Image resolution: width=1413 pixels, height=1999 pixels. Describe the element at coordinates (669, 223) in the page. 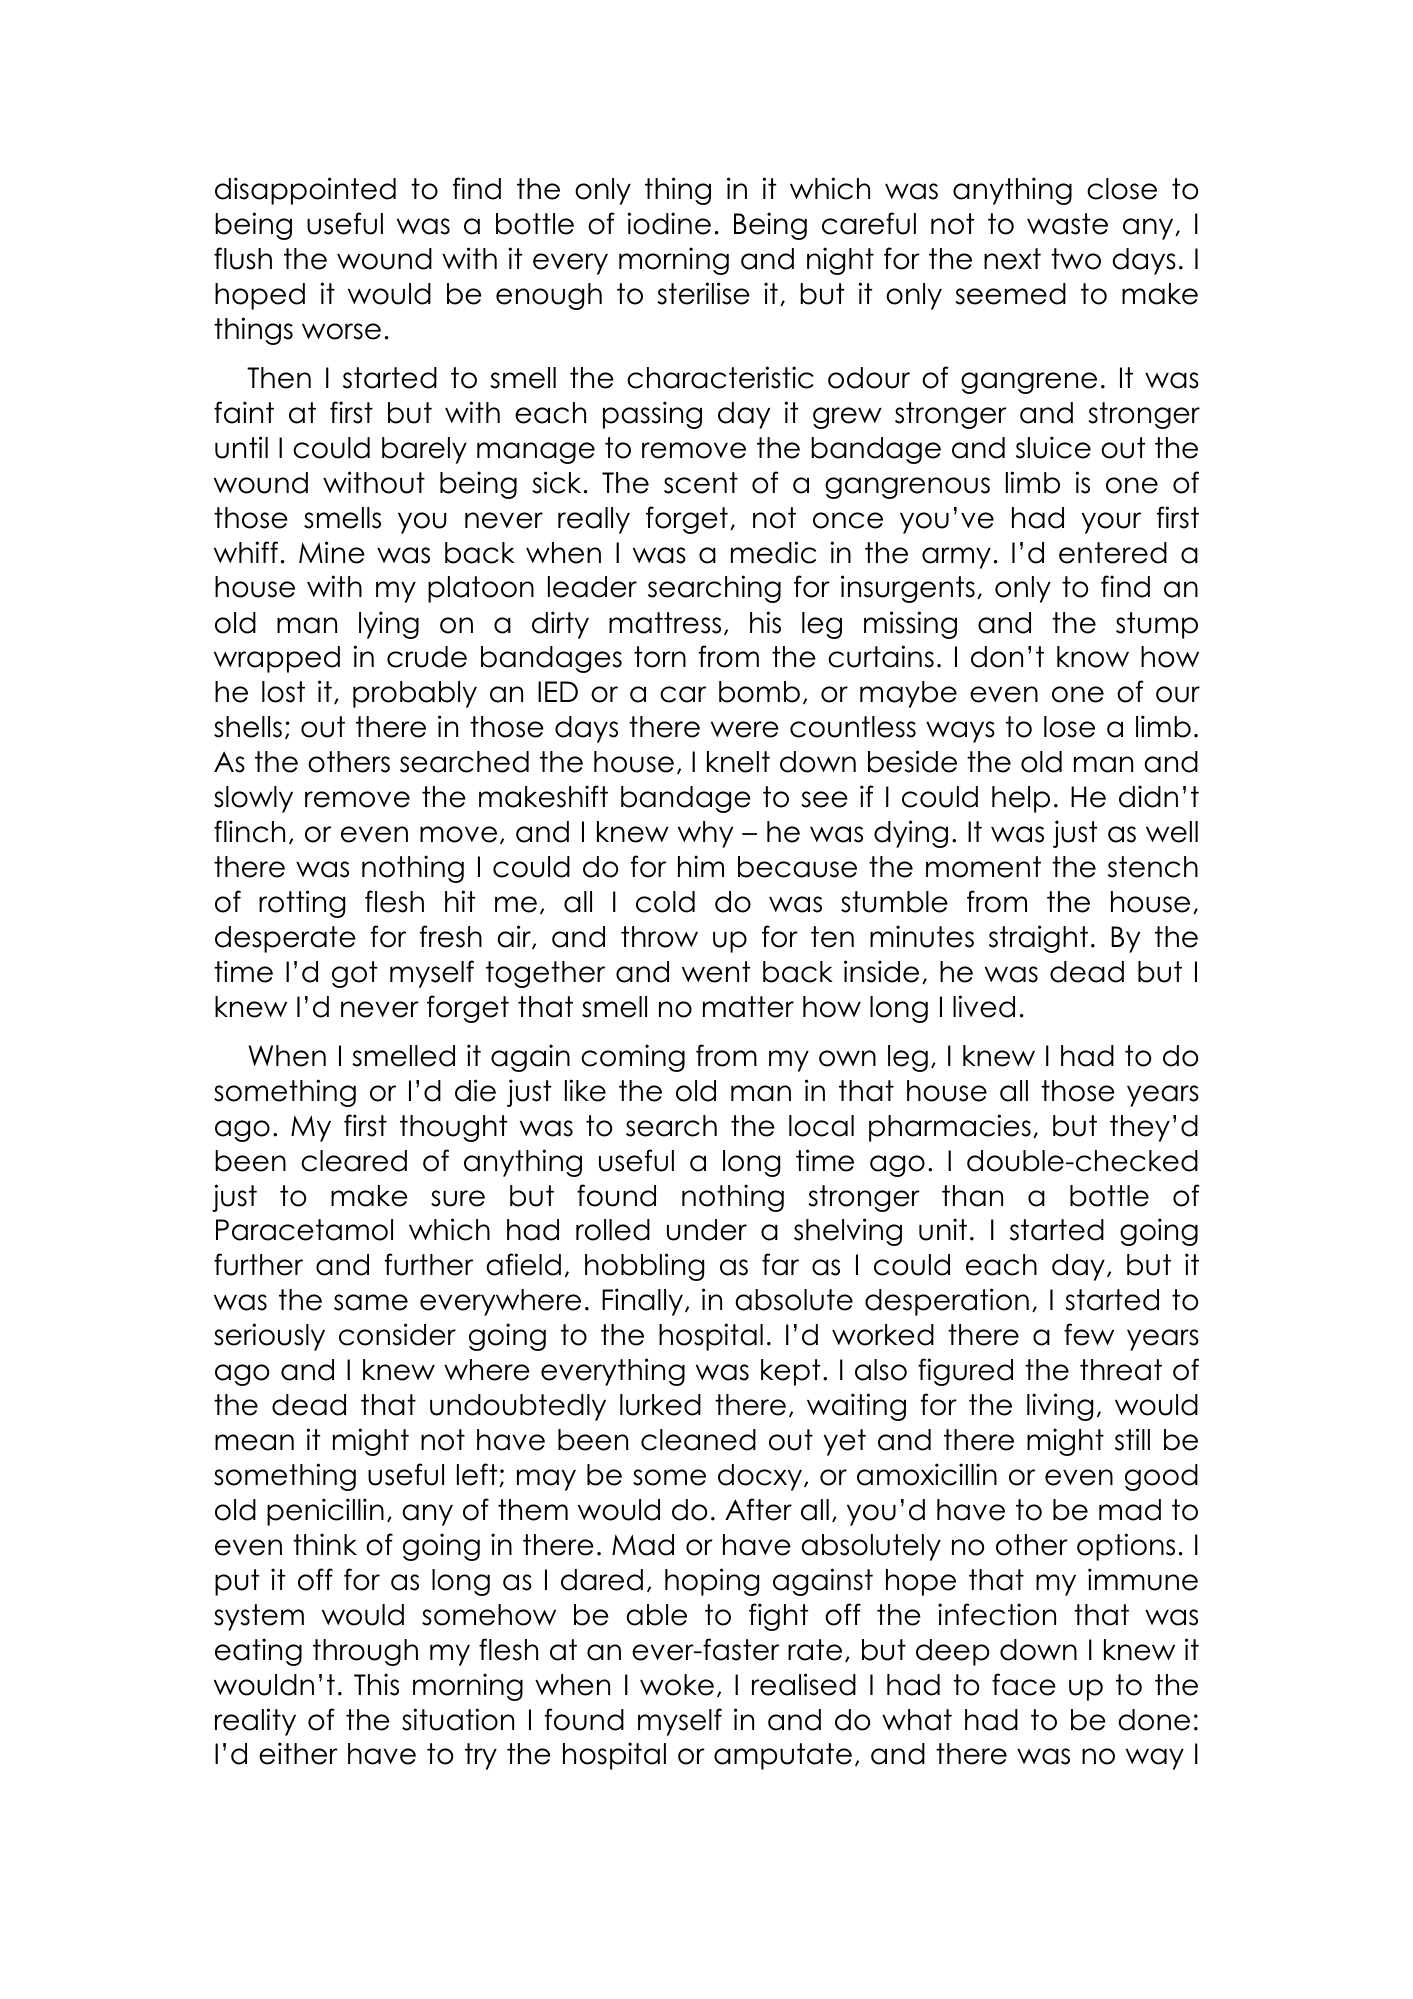

I see `iodine` at that location.
